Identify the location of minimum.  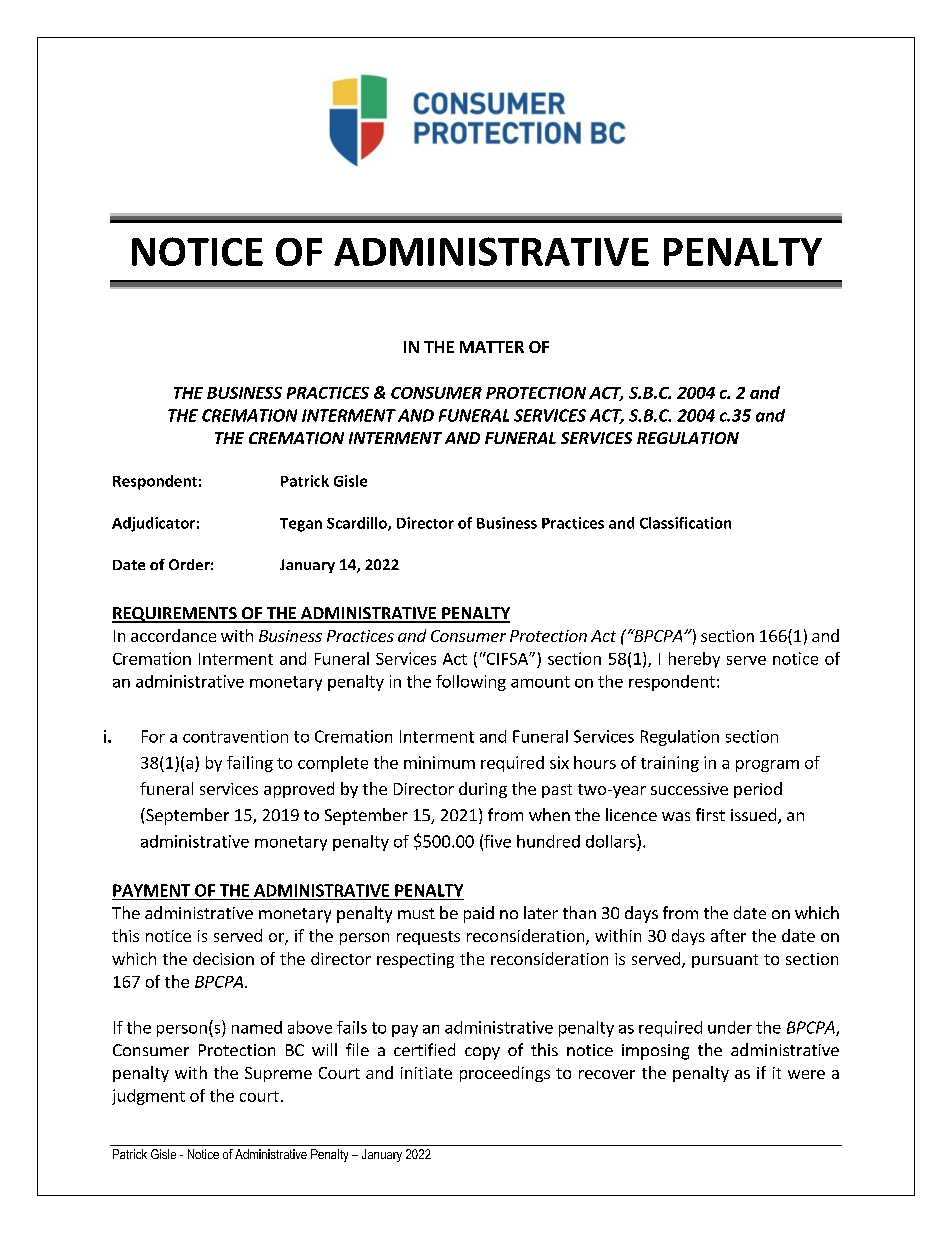
(439, 762).
